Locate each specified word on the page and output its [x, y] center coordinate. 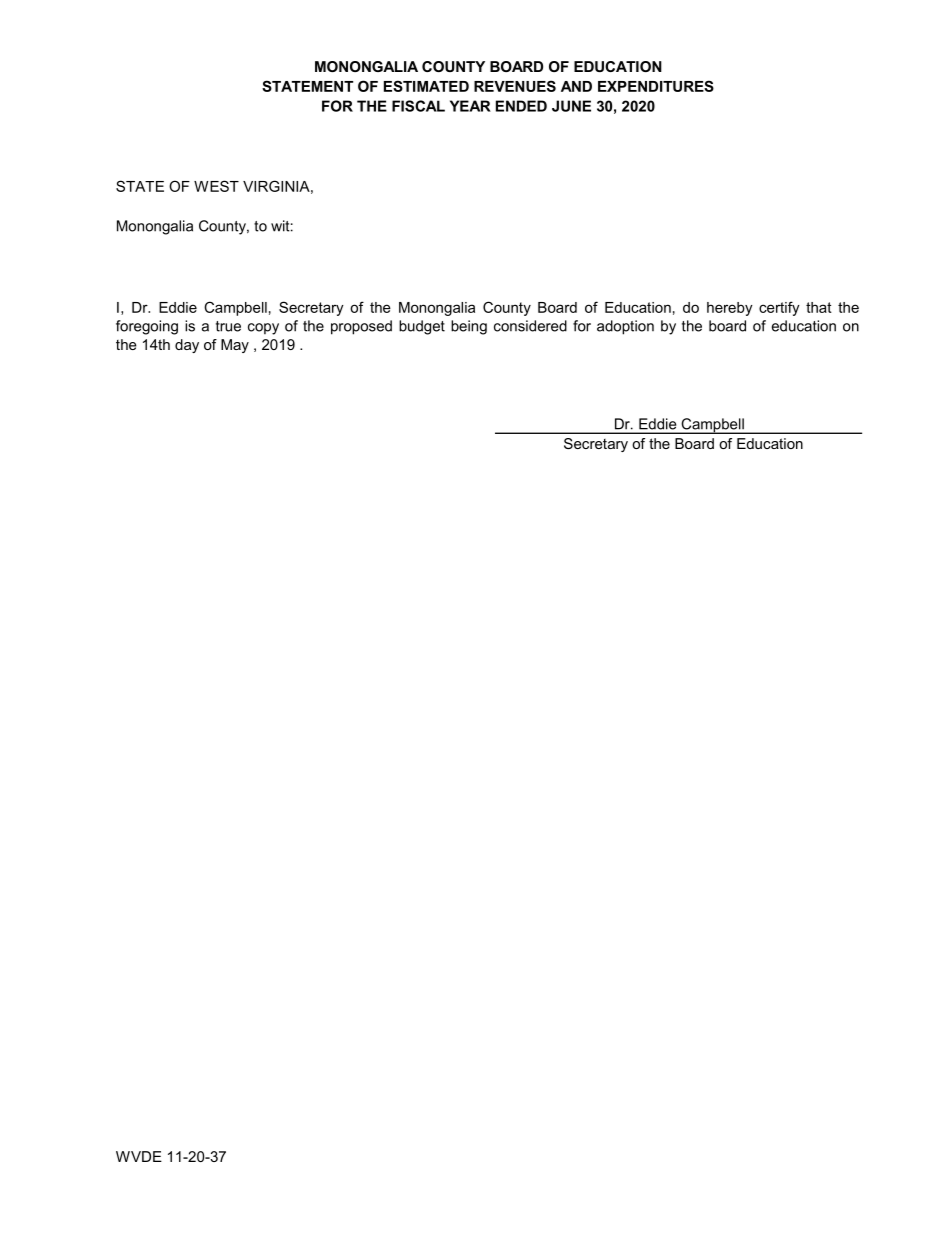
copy [263, 329]
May [235, 346]
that [819, 307]
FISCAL [418, 106]
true [228, 326]
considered [530, 326]
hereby [730, 309]
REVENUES [515, 86]
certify [779, 308]
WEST [216, 186]
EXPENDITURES [656, 86]
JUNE [571, 106]
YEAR [470, 106]
